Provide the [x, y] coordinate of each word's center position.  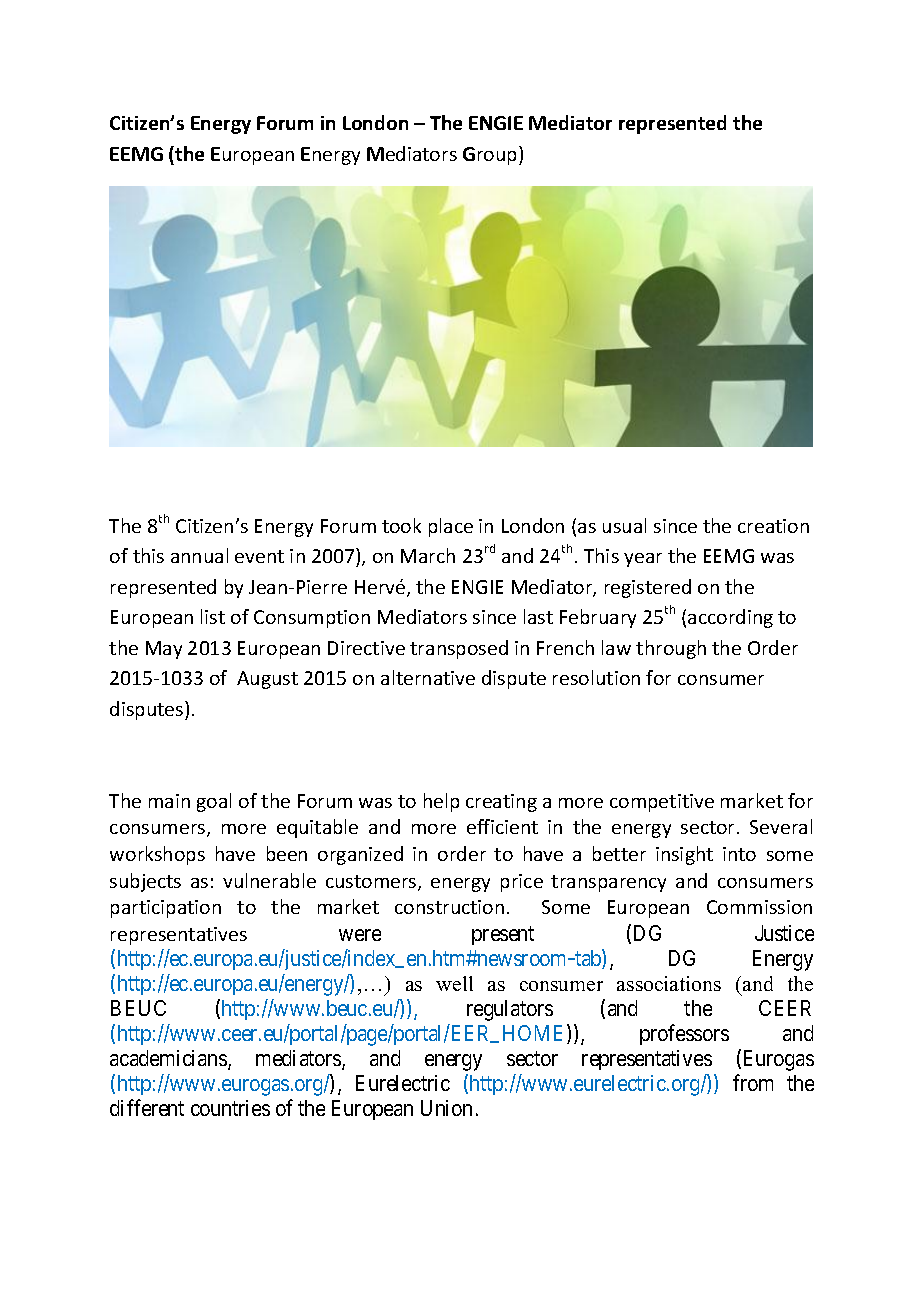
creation [773, 526]
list [213, 616]
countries [230, 1108]
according [730, 618]
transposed [459, 649]
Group [491, 155]
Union [446, 1108]
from [753, 1083]
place [451, 527]
